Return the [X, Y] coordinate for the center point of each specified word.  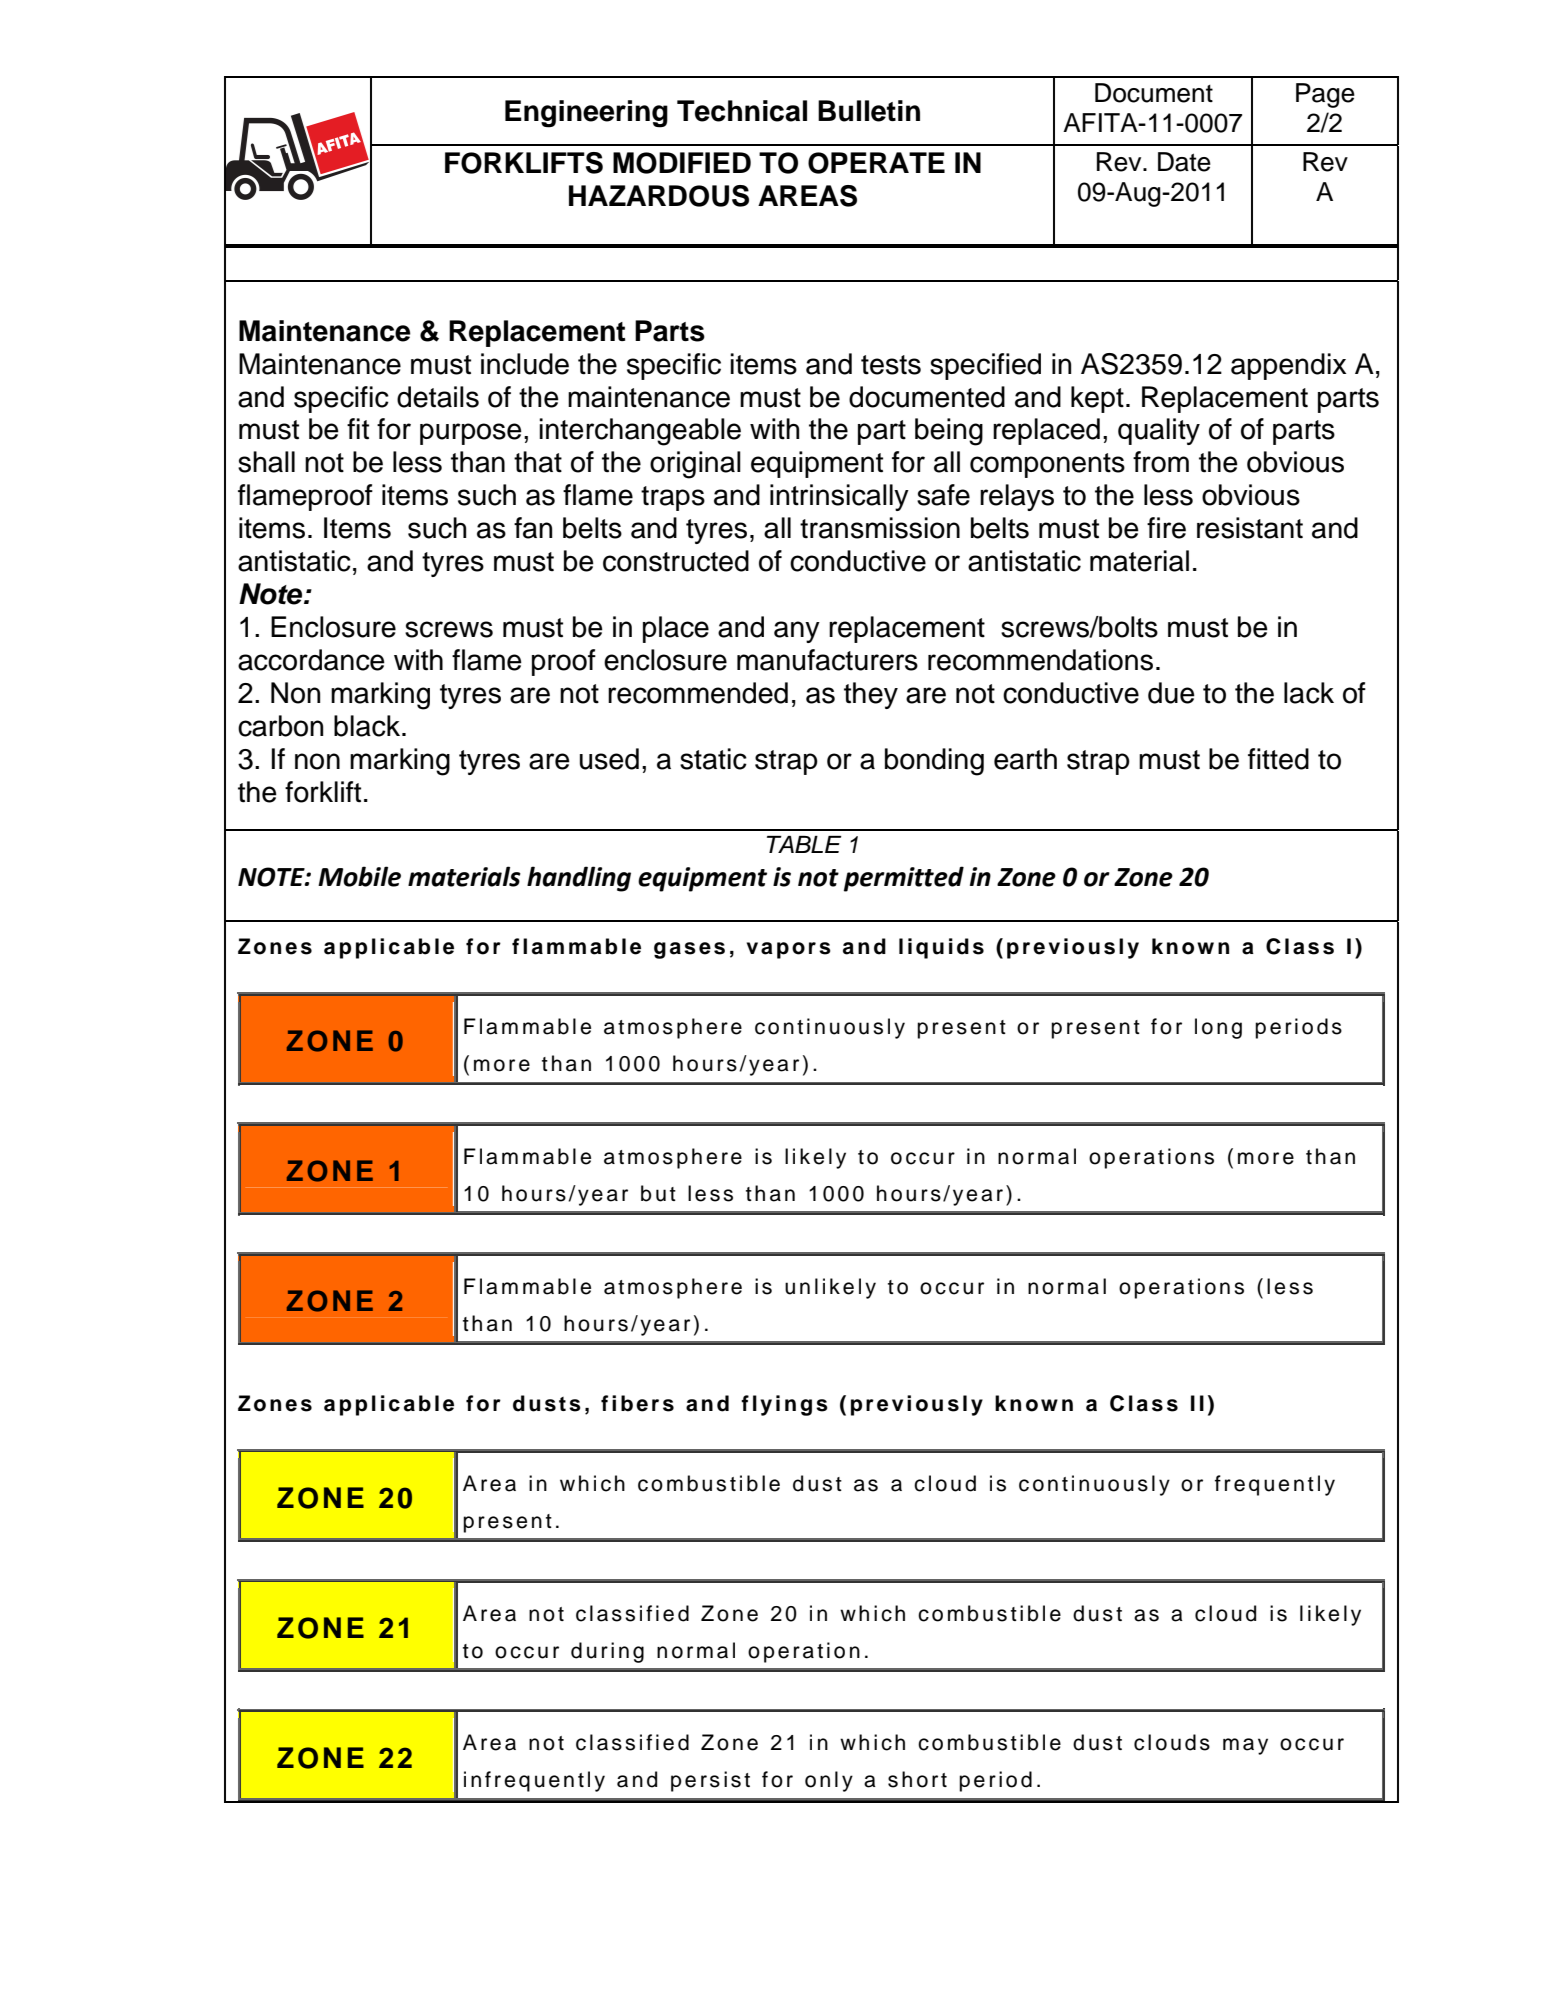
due [1171, 693]
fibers [637, 1403]
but [658, 1193]
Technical [742, 111]
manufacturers [827, 660]
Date [1184, 162]
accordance [311, 660]
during [607, 1652]
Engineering [586, 114]
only [829, 1781]
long [1218, 1028]
